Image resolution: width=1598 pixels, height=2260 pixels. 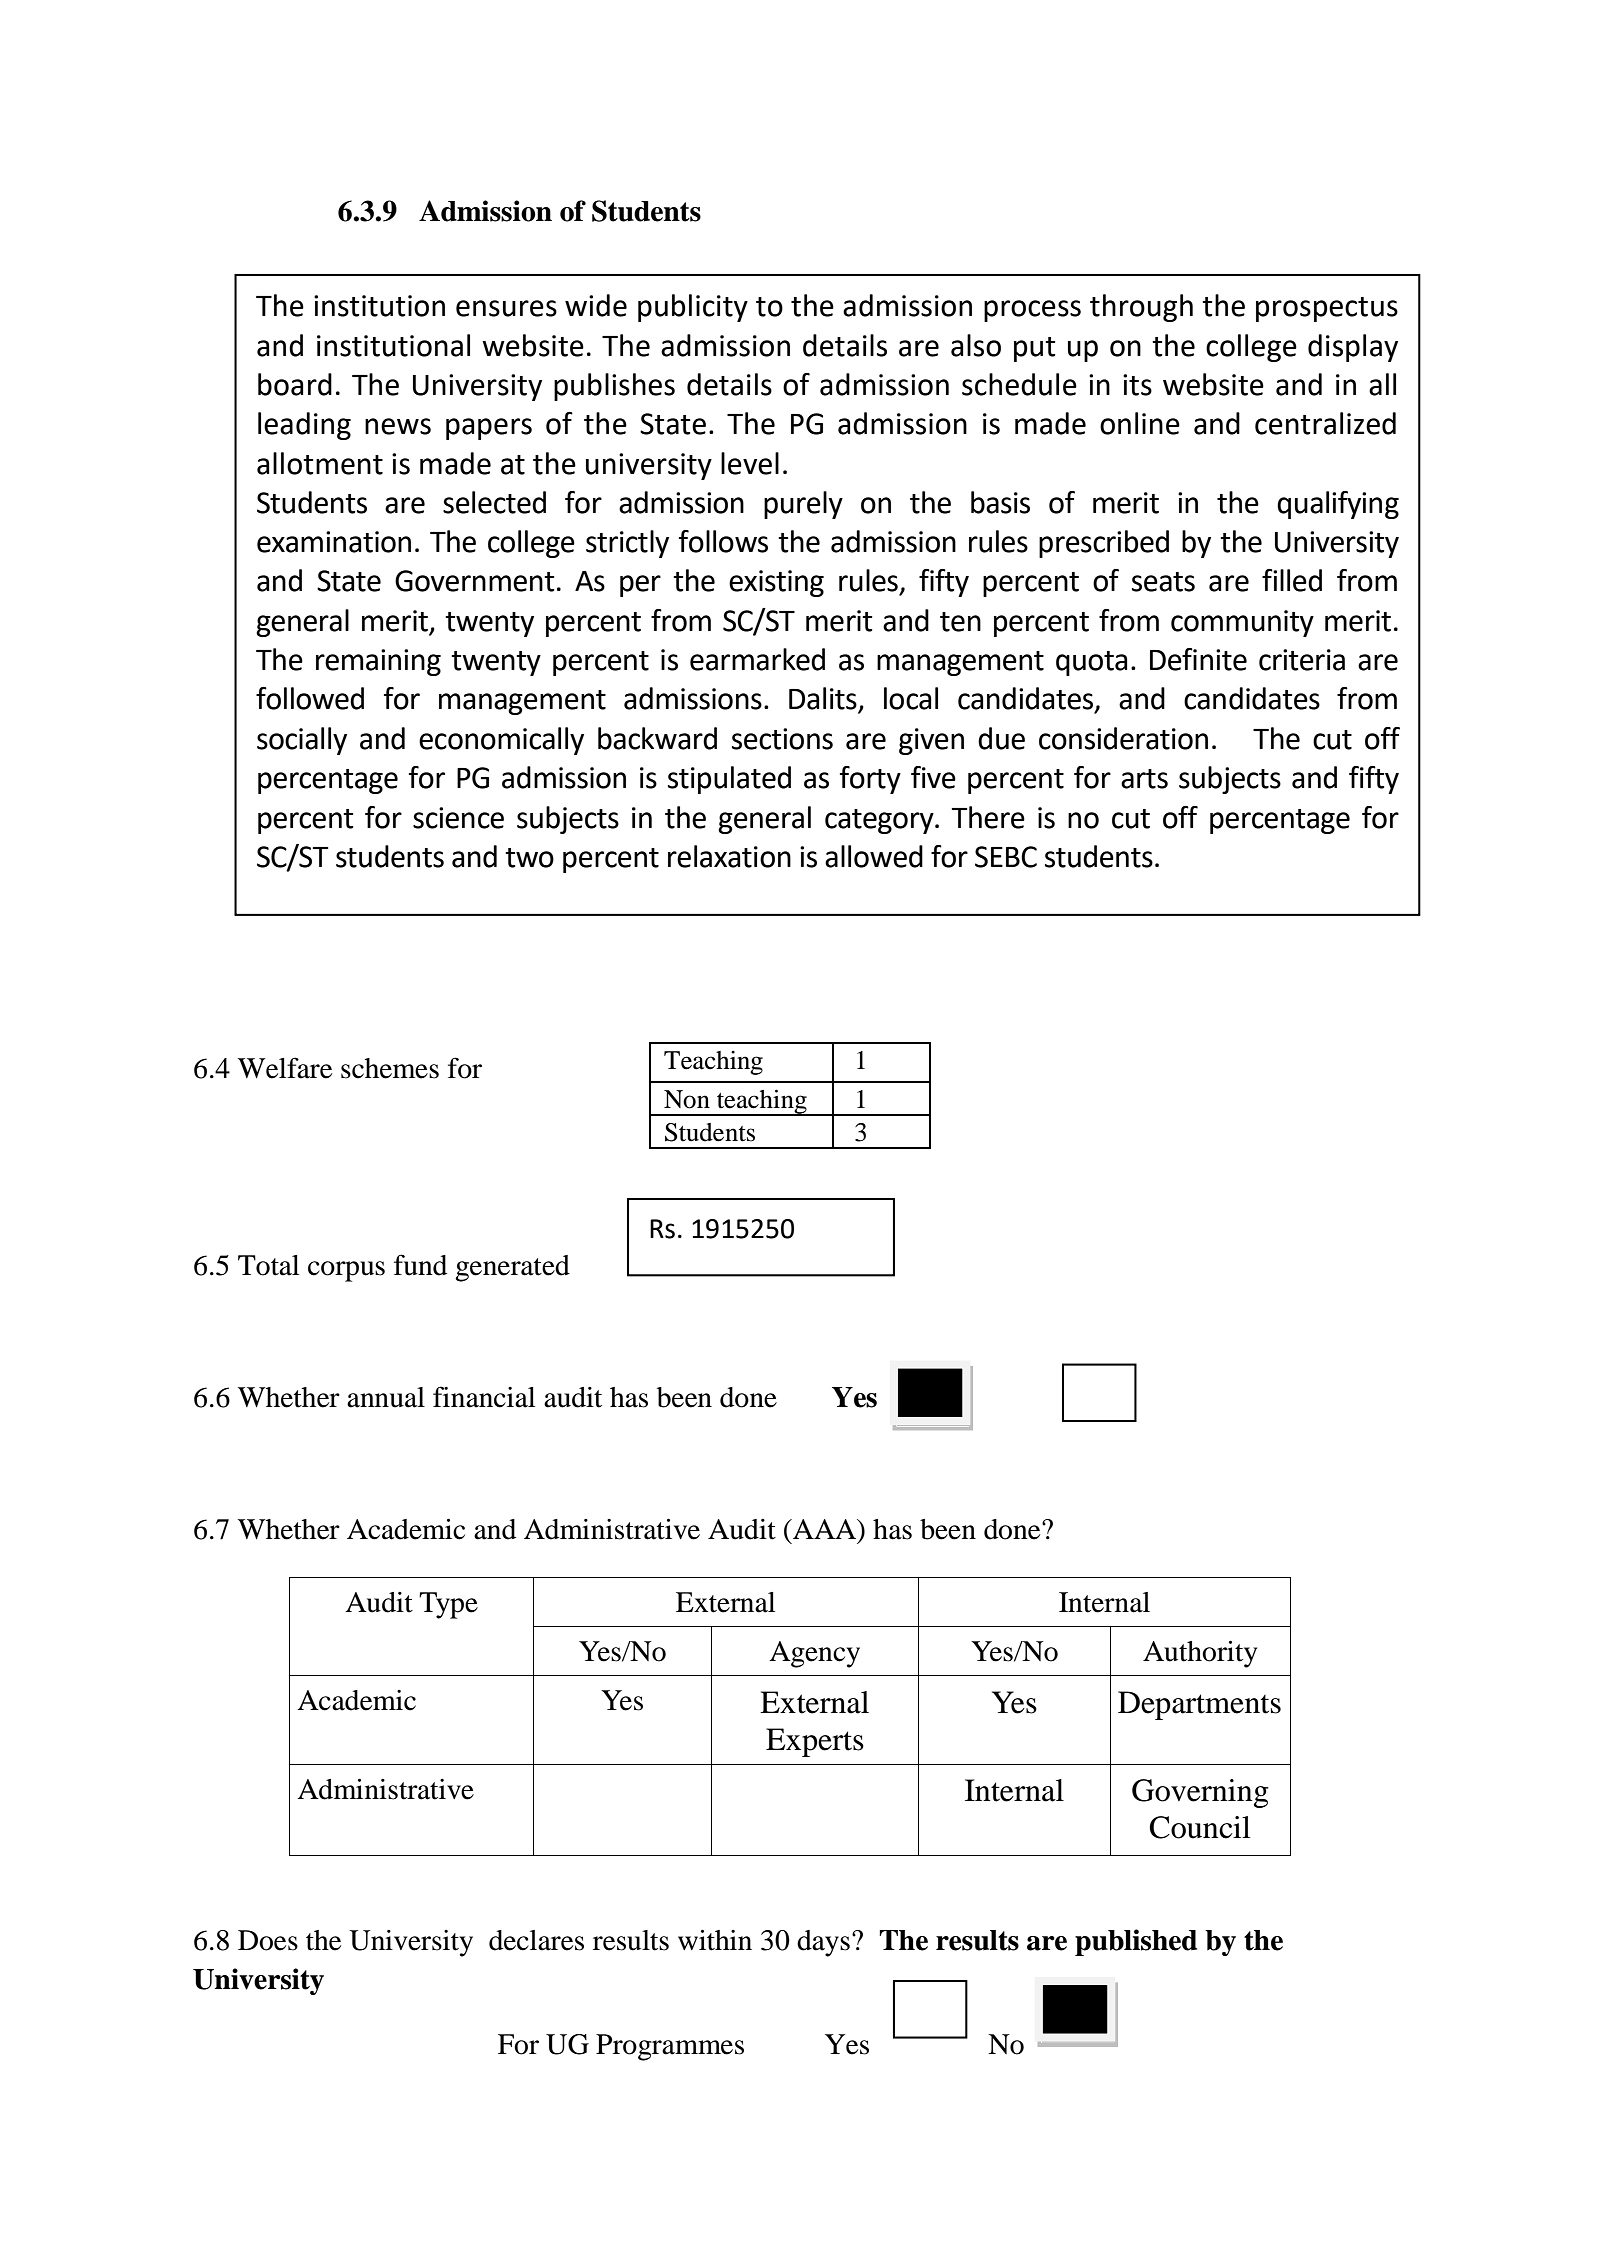 I want to click on AAA, so click(x=824, y=1529).
